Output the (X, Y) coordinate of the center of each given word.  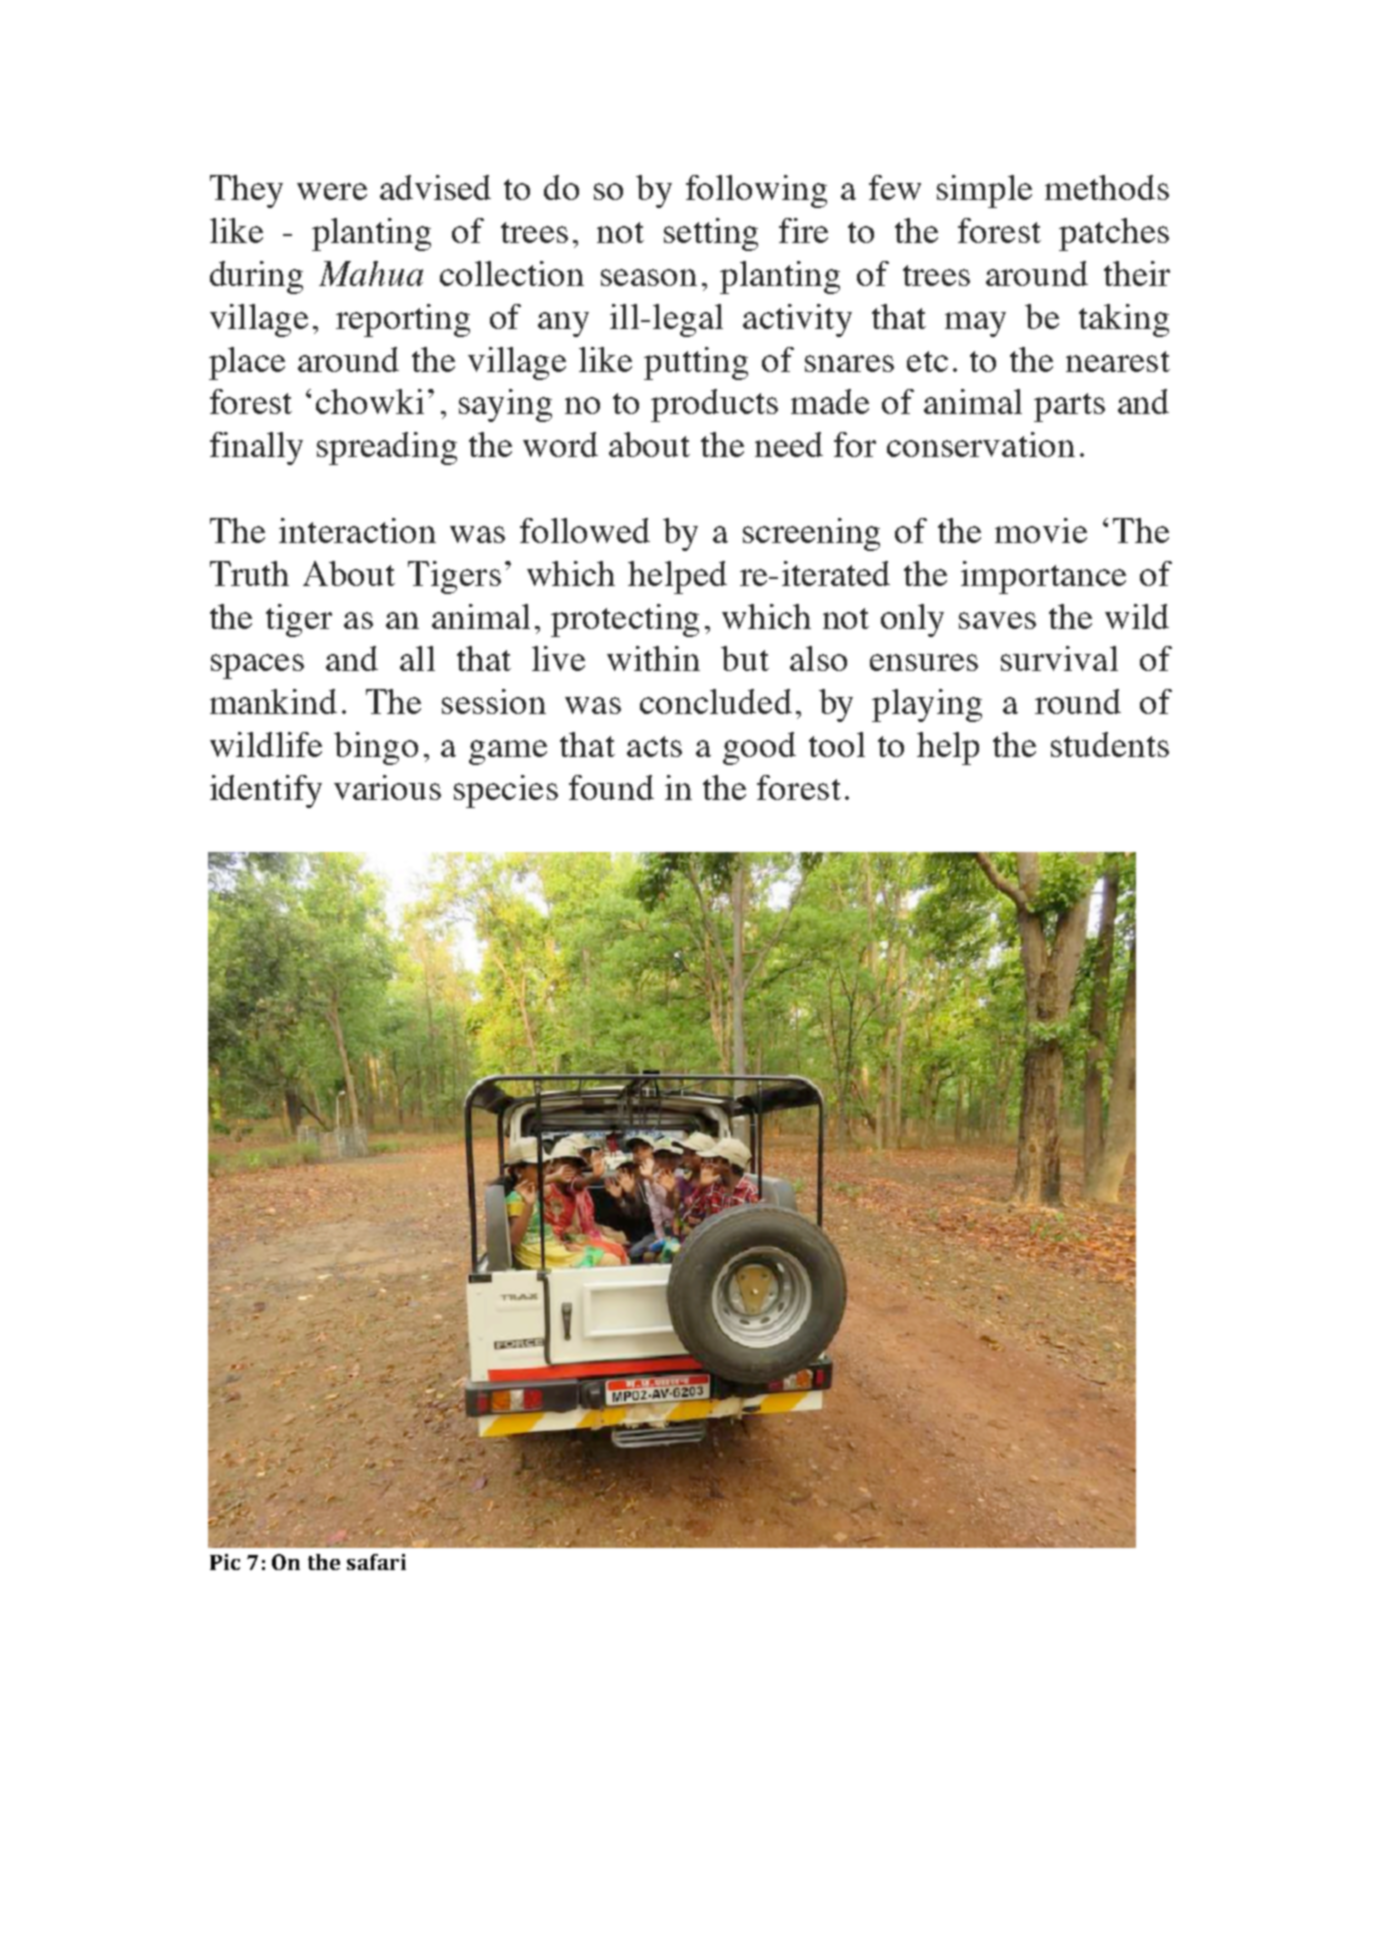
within (653, 658)
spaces (257, 666)
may (975, 324)
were (332, 191)
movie (1041, 530)
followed (585, 530)
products (714, 405)
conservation (981, 444)
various (387, 787)
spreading (387, 448)
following (756, 191)
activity (797, 320)
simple (984, 191)
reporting (403, 320)
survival (1059, 658)
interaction (357, 530)
